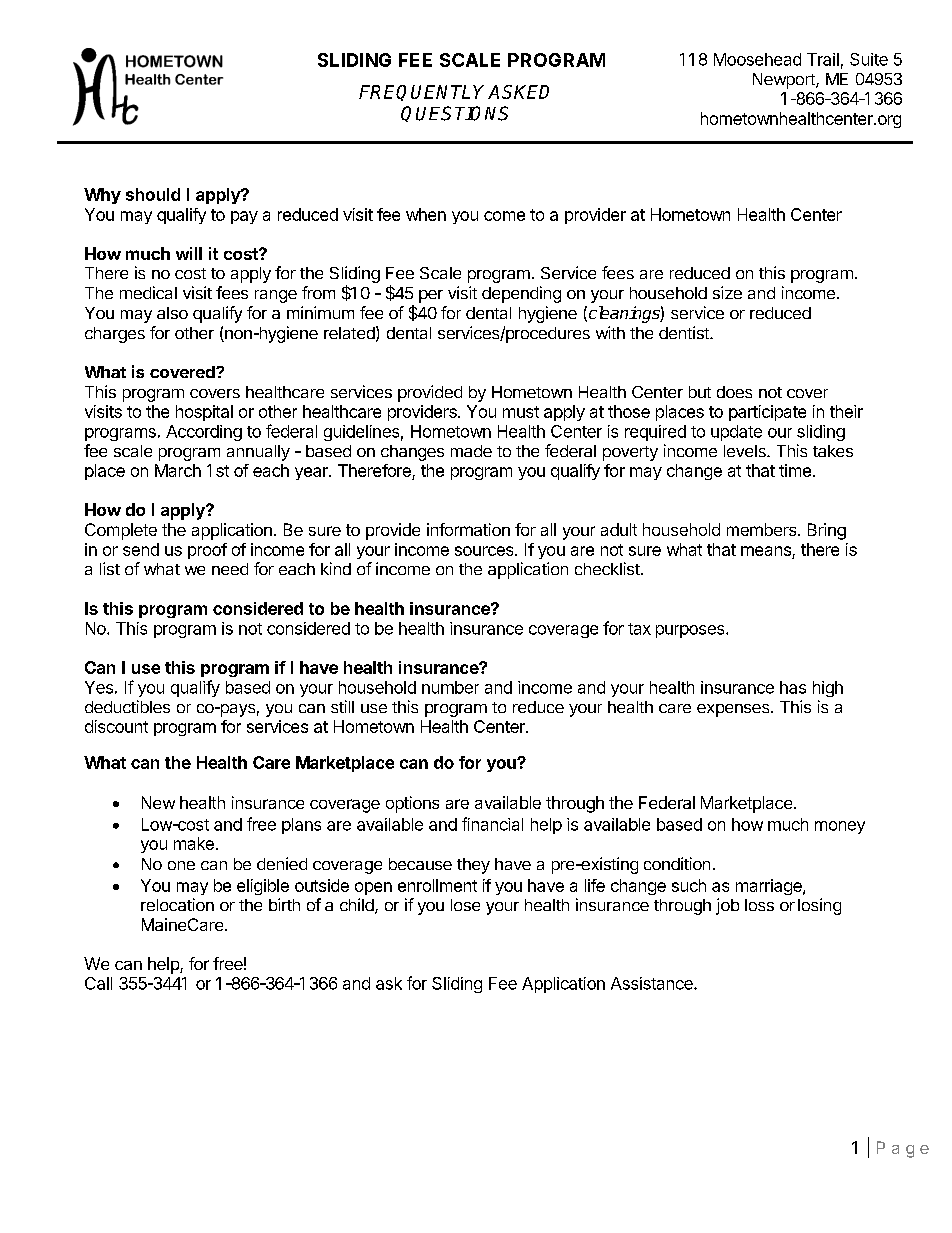 This image has height=1233, width=952. Describe the element at coordinates (177, 904) in the image. I see `relocation` at that location.
